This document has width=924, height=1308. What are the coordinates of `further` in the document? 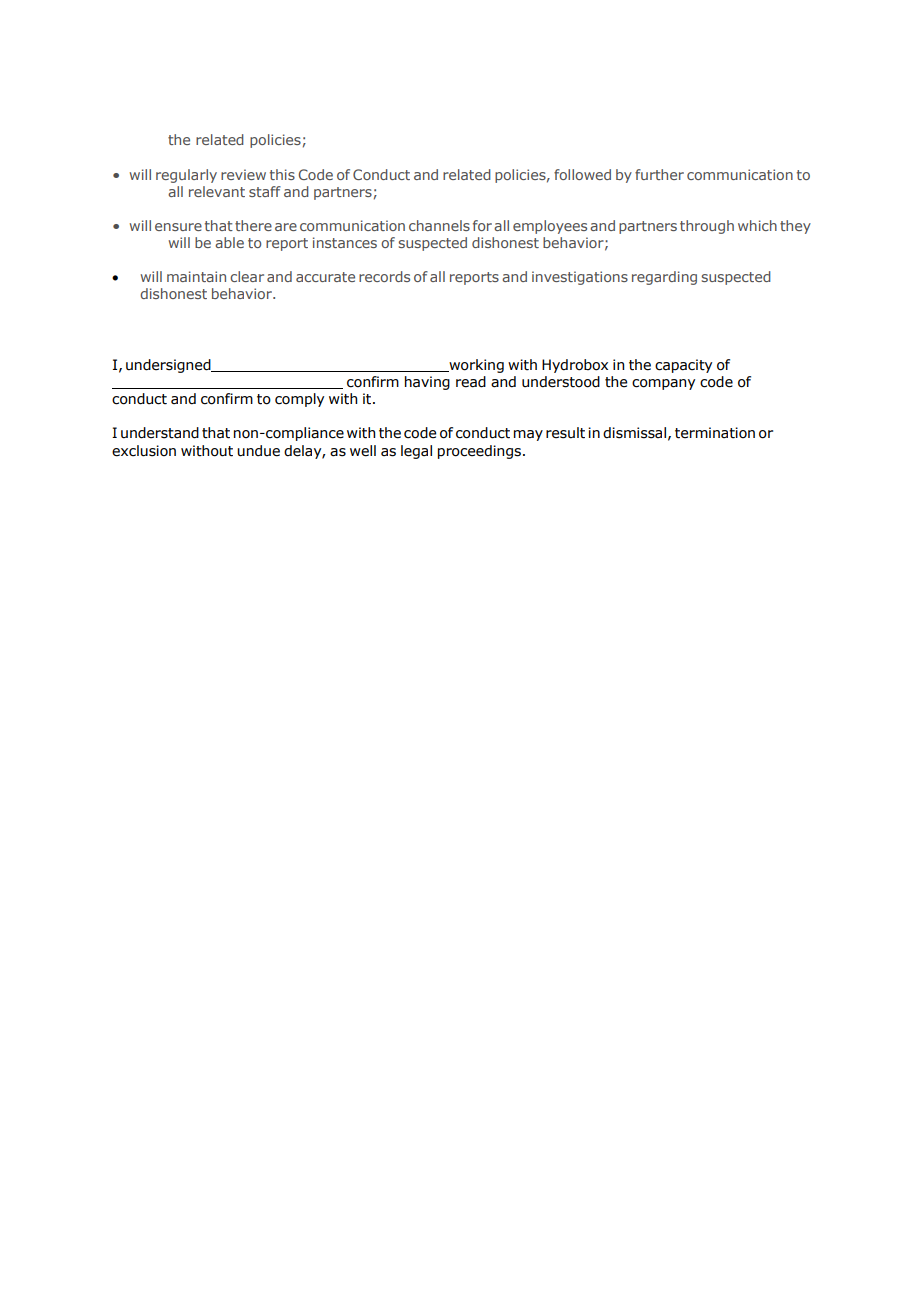 It's located at (659, 174).
